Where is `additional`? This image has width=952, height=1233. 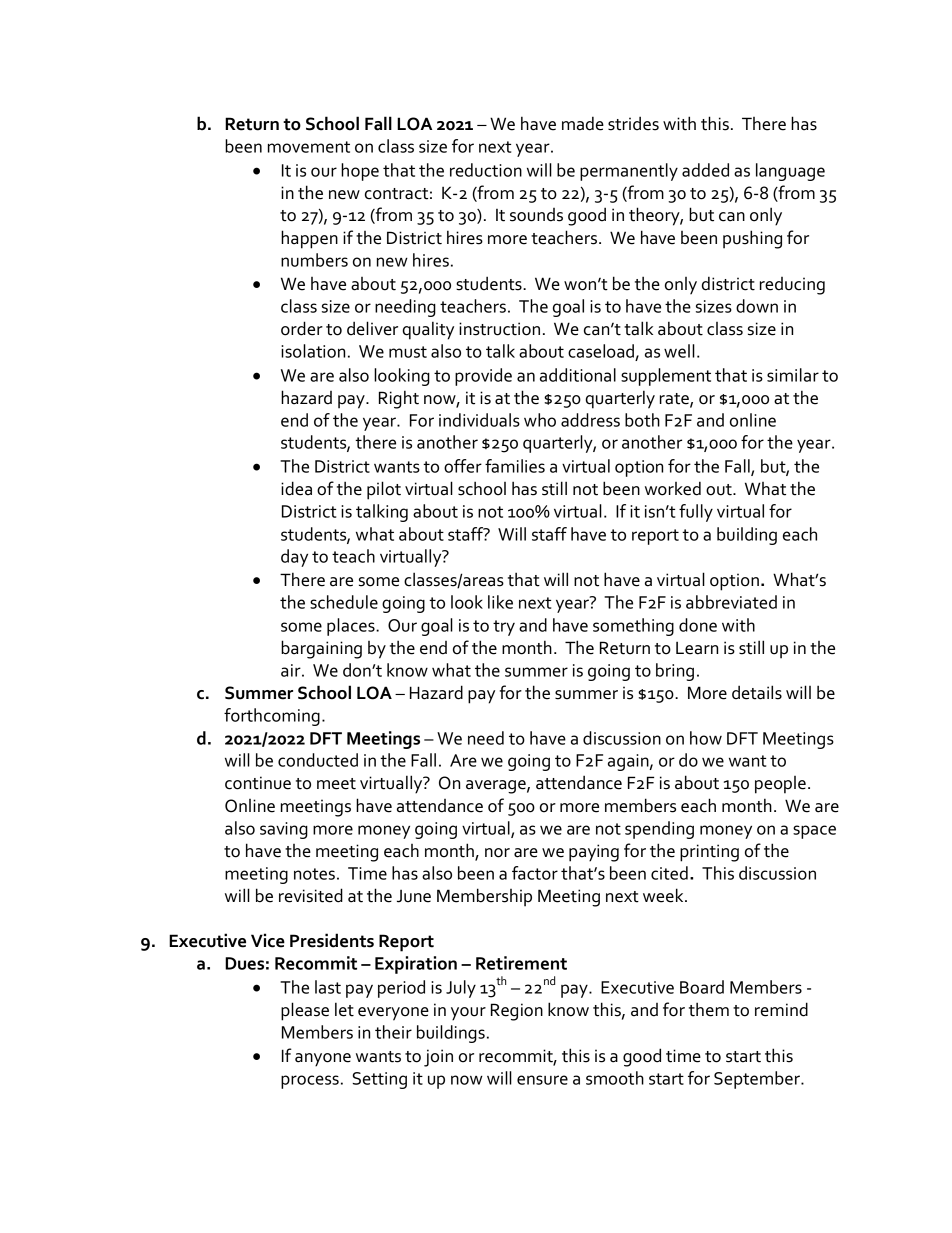 additional is located at coordinates (578, 375).
